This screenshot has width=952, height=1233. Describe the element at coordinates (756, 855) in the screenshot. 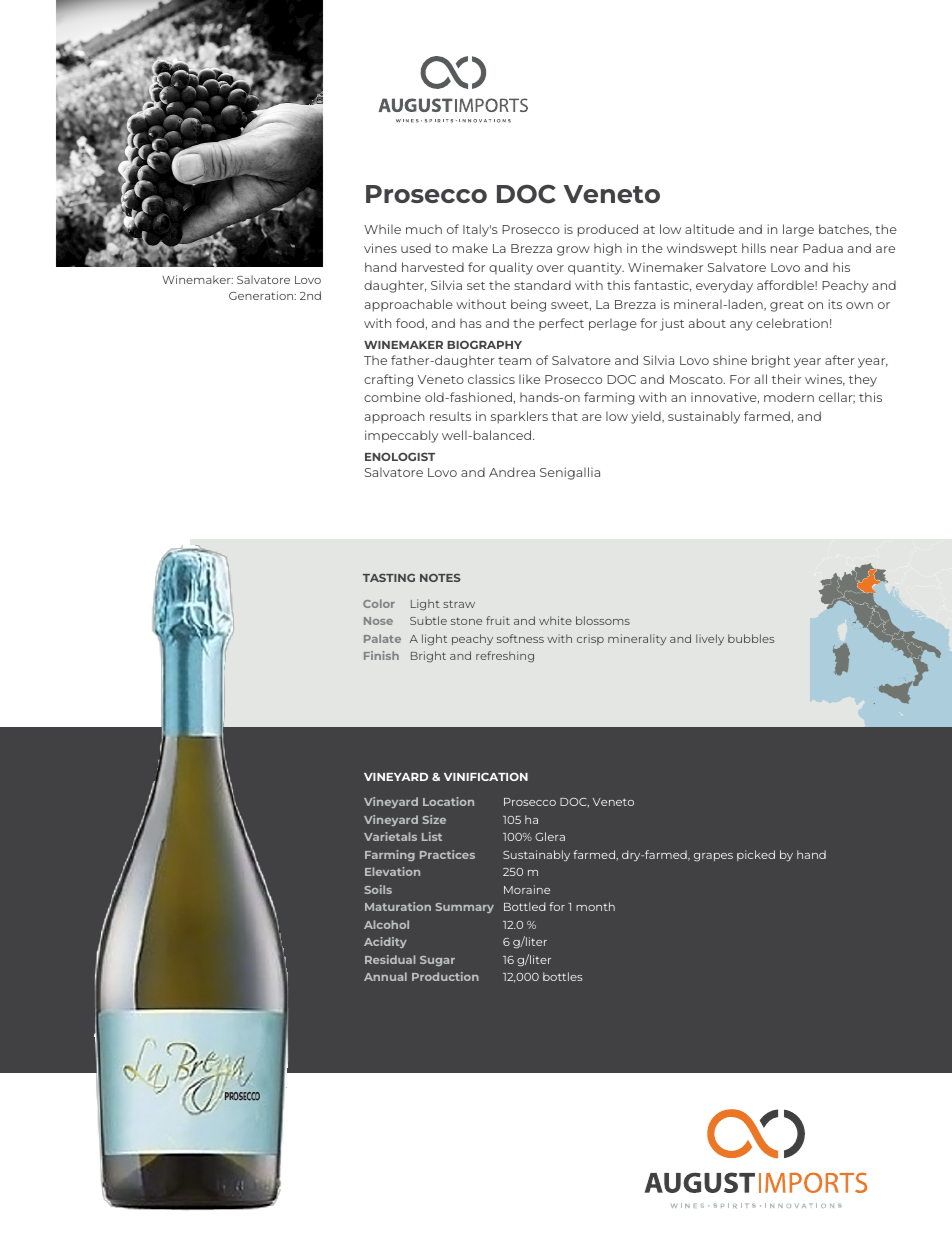

I see `picked` at that location.
